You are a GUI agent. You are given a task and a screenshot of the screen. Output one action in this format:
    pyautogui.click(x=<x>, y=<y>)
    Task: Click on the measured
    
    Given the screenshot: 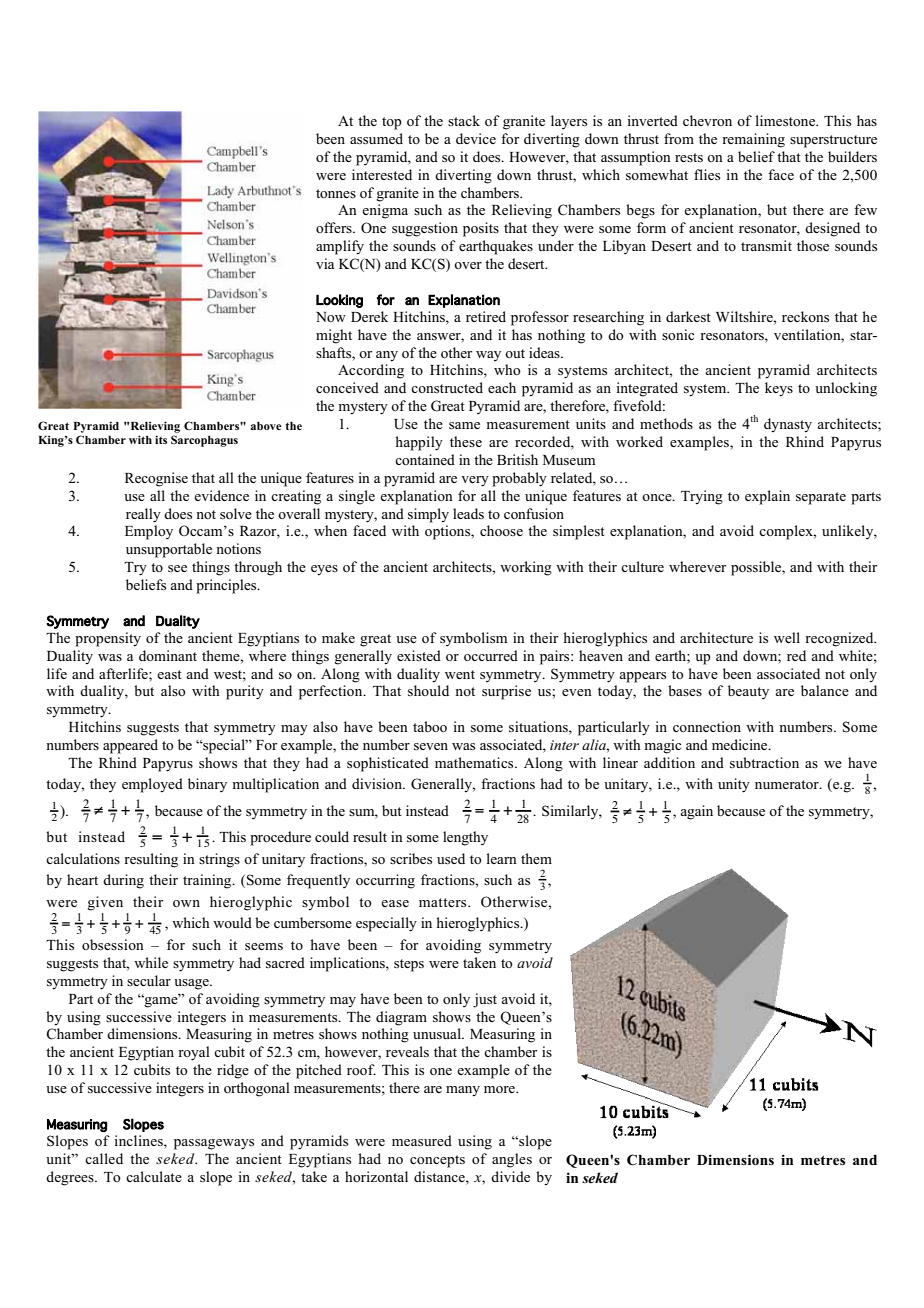 What is the action you would take?
    pyautogui.click(x=422, y=1140)
